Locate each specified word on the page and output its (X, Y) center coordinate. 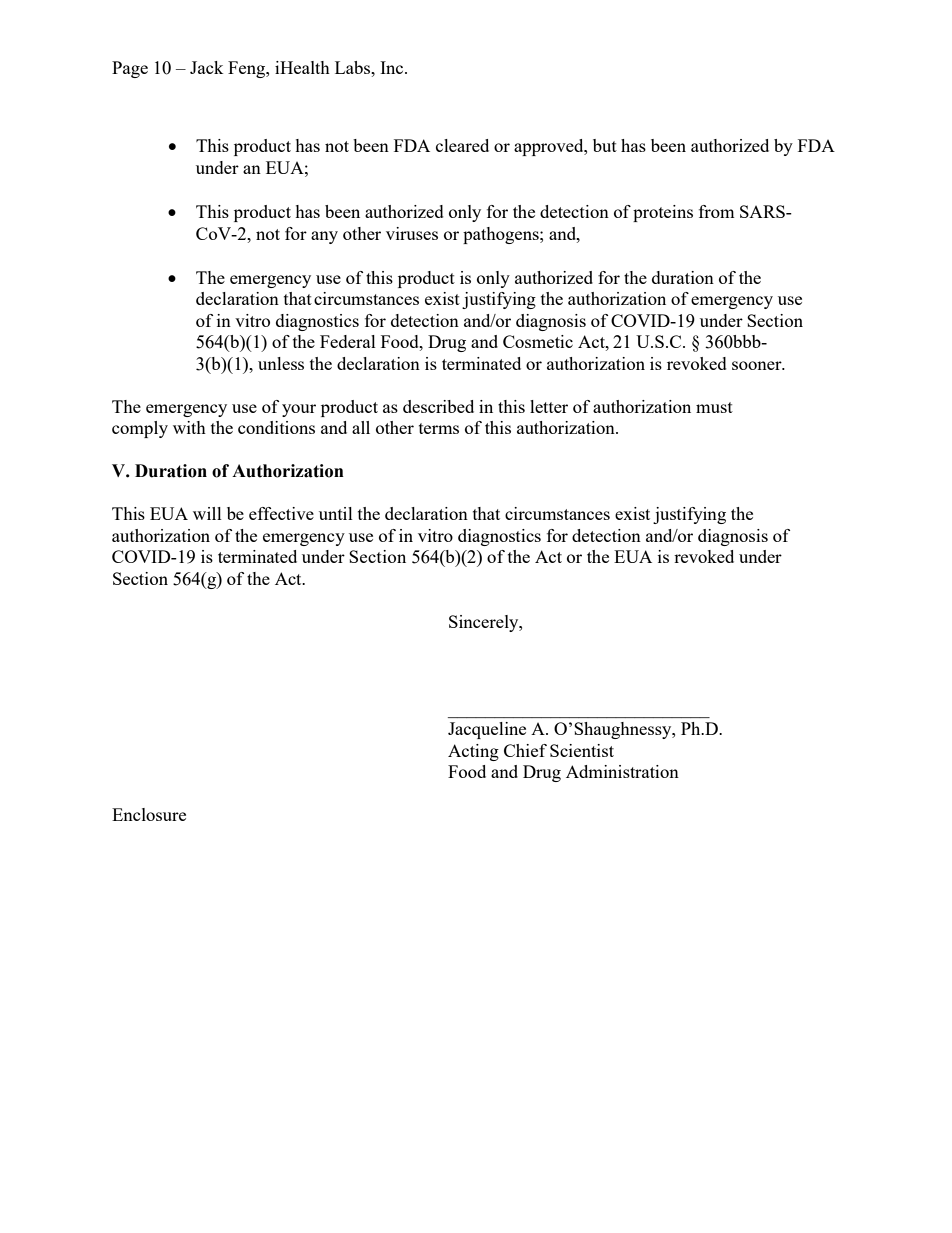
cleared (462, 145)
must (714, 407)
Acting (473, 752)
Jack (207, 67)
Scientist (582, 750)
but (605, 145)
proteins (663, 213)
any (324, 237)
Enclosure (149, 814)
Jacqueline (487, 730)
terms (439, 428)
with (189, 427)
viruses (412, 233)
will (207, 513)
